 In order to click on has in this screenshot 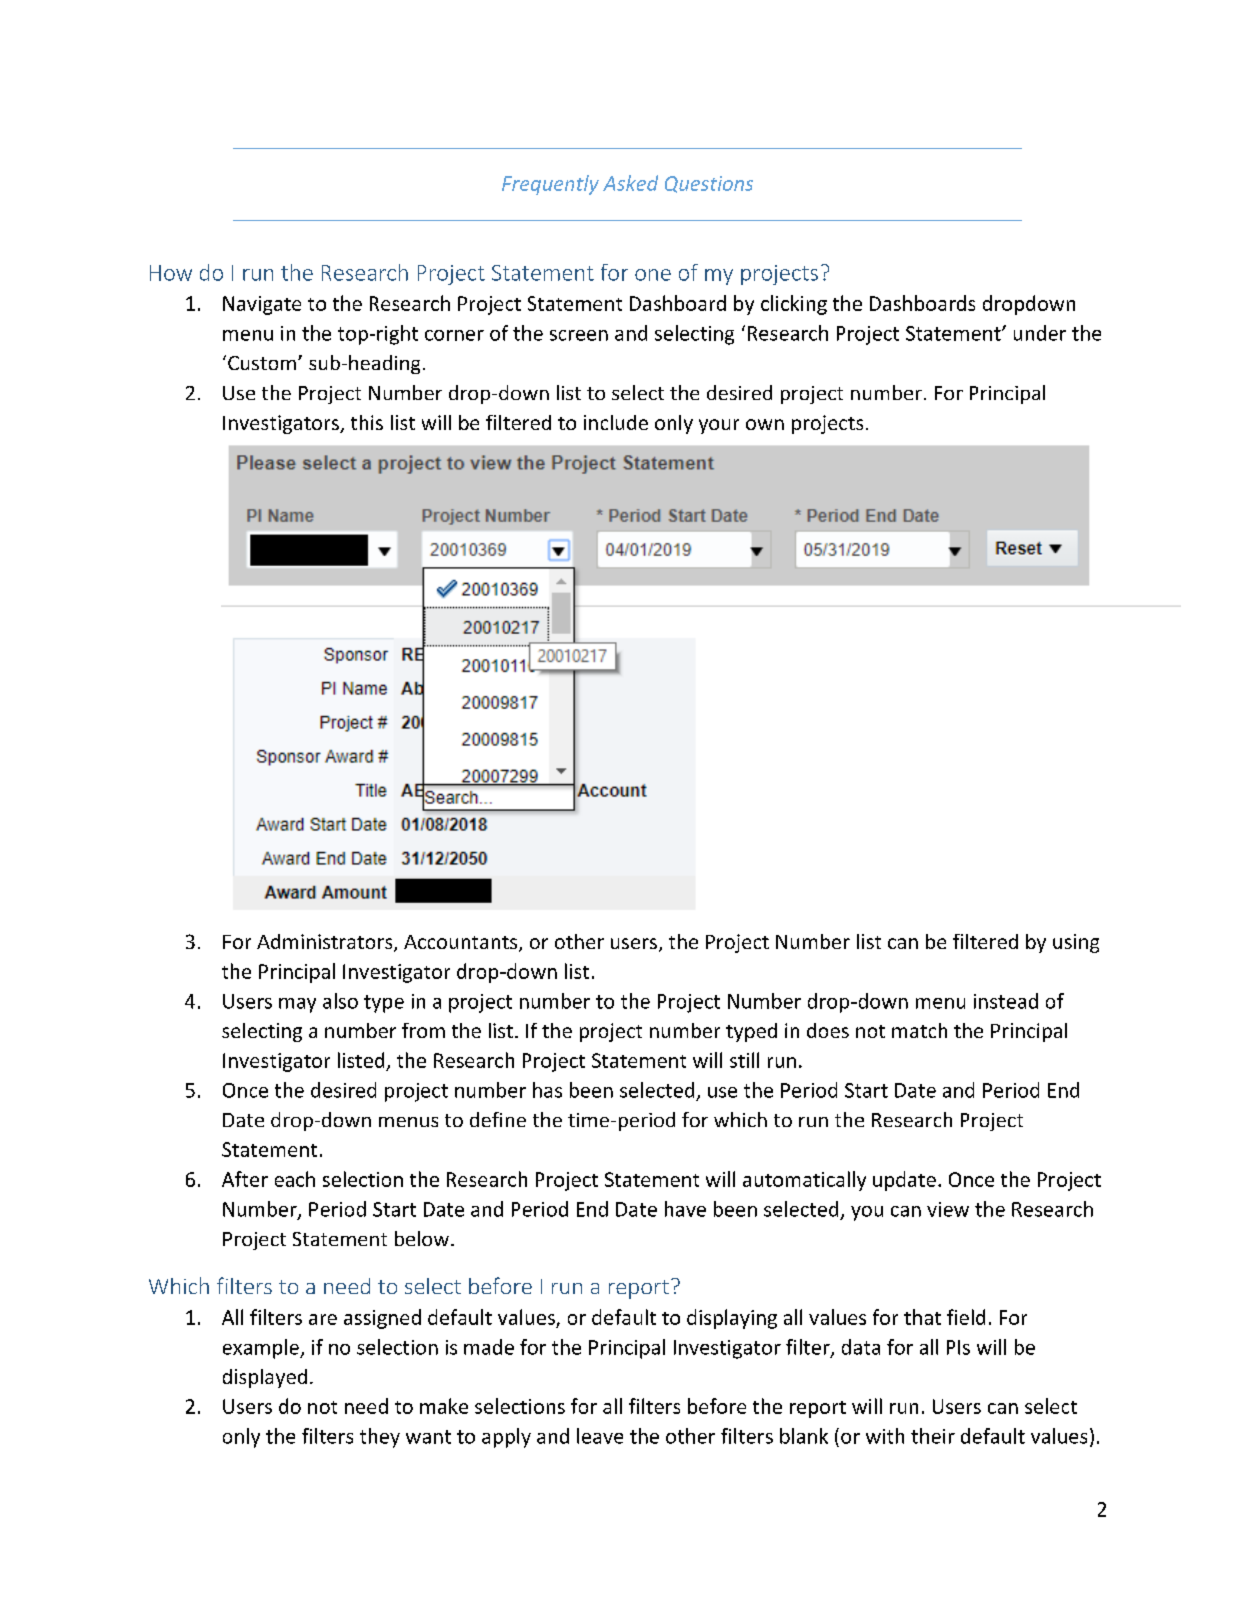, I will do `click(547, 1090)`.
